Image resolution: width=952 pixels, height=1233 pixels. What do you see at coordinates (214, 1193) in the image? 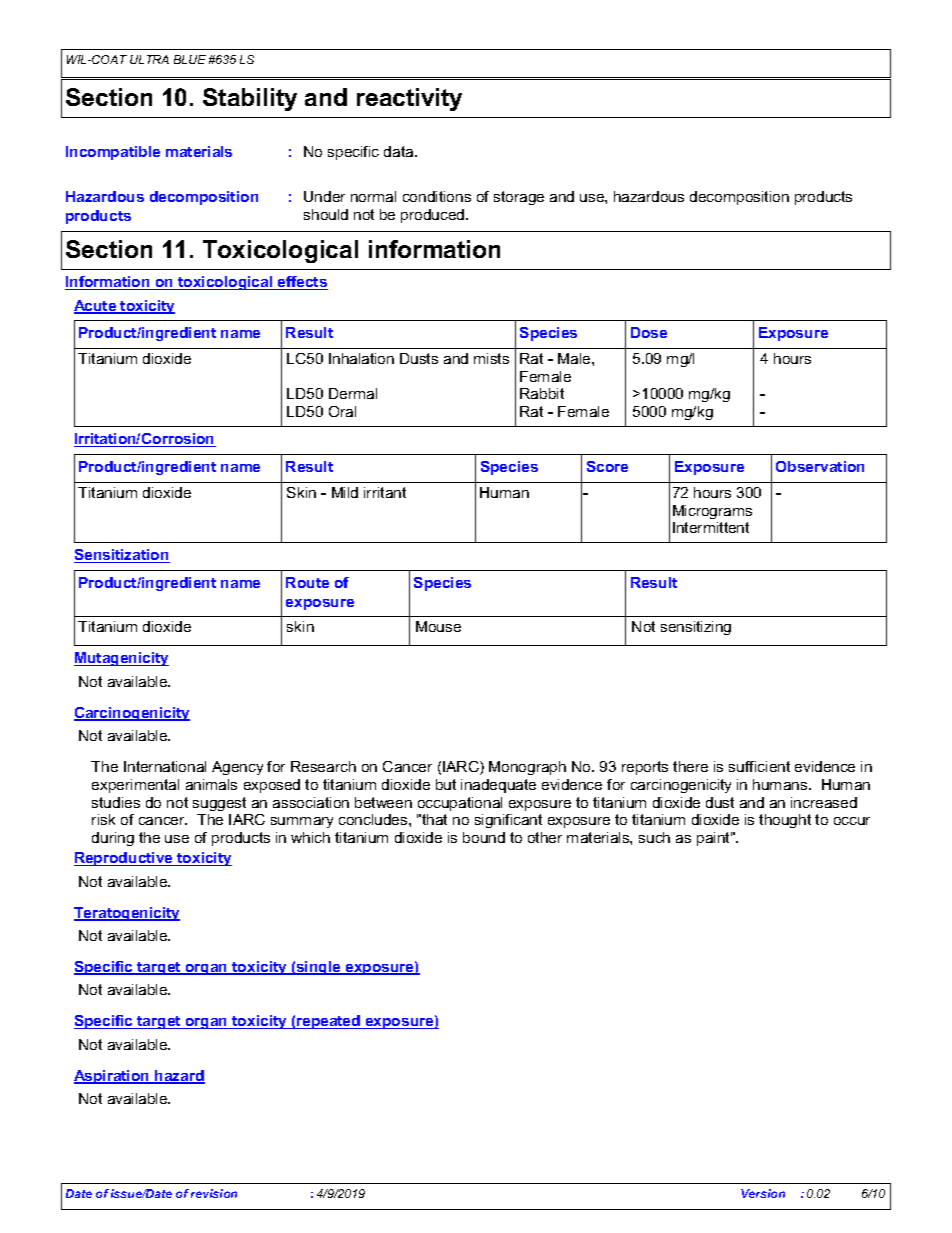
I see `revision` at bounding box center [214, 1193].
